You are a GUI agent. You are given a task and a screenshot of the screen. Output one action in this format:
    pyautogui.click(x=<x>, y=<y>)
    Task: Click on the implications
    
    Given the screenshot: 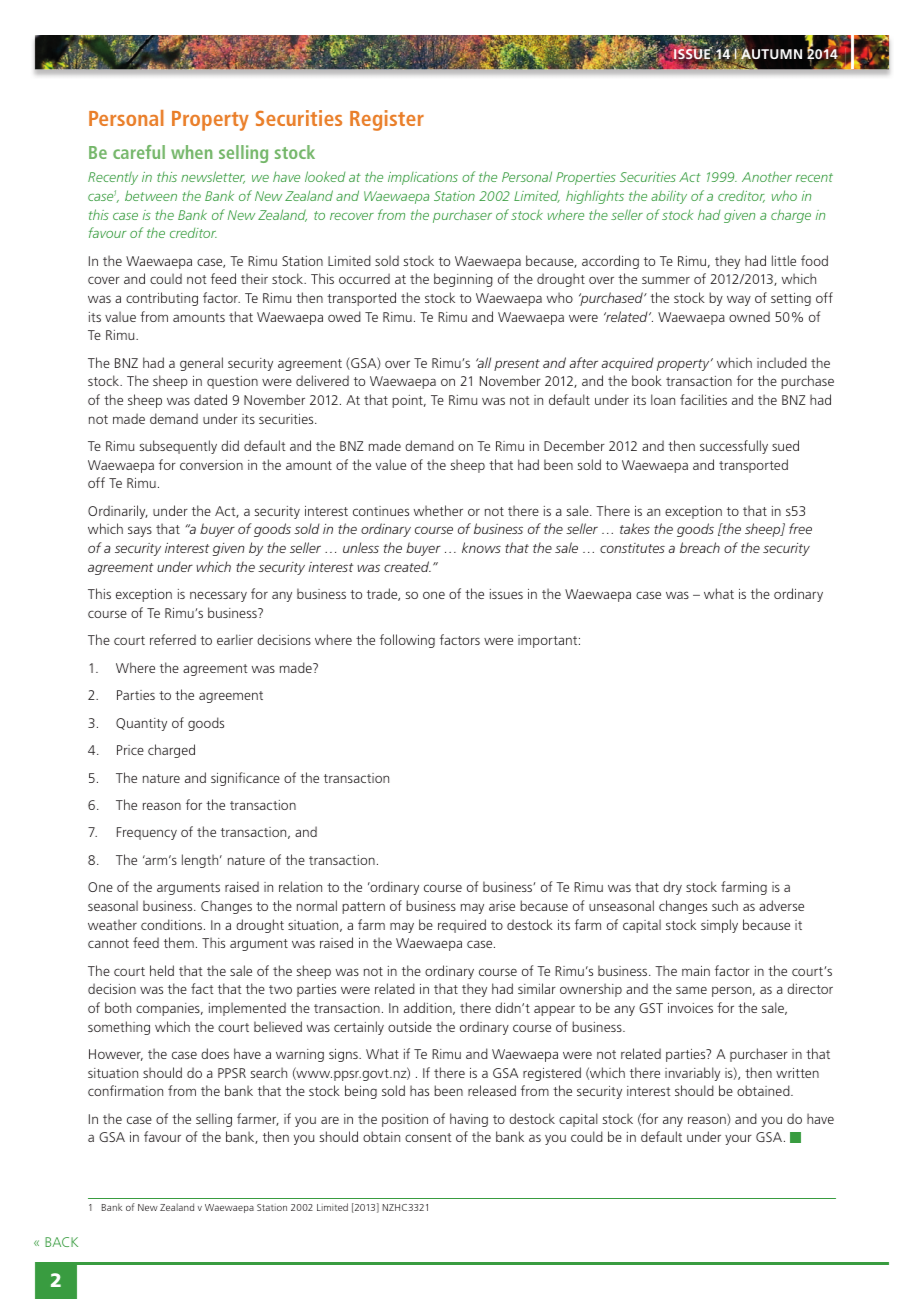 What is the action you would take?
    pyautogui.click(x=423, y=178)
